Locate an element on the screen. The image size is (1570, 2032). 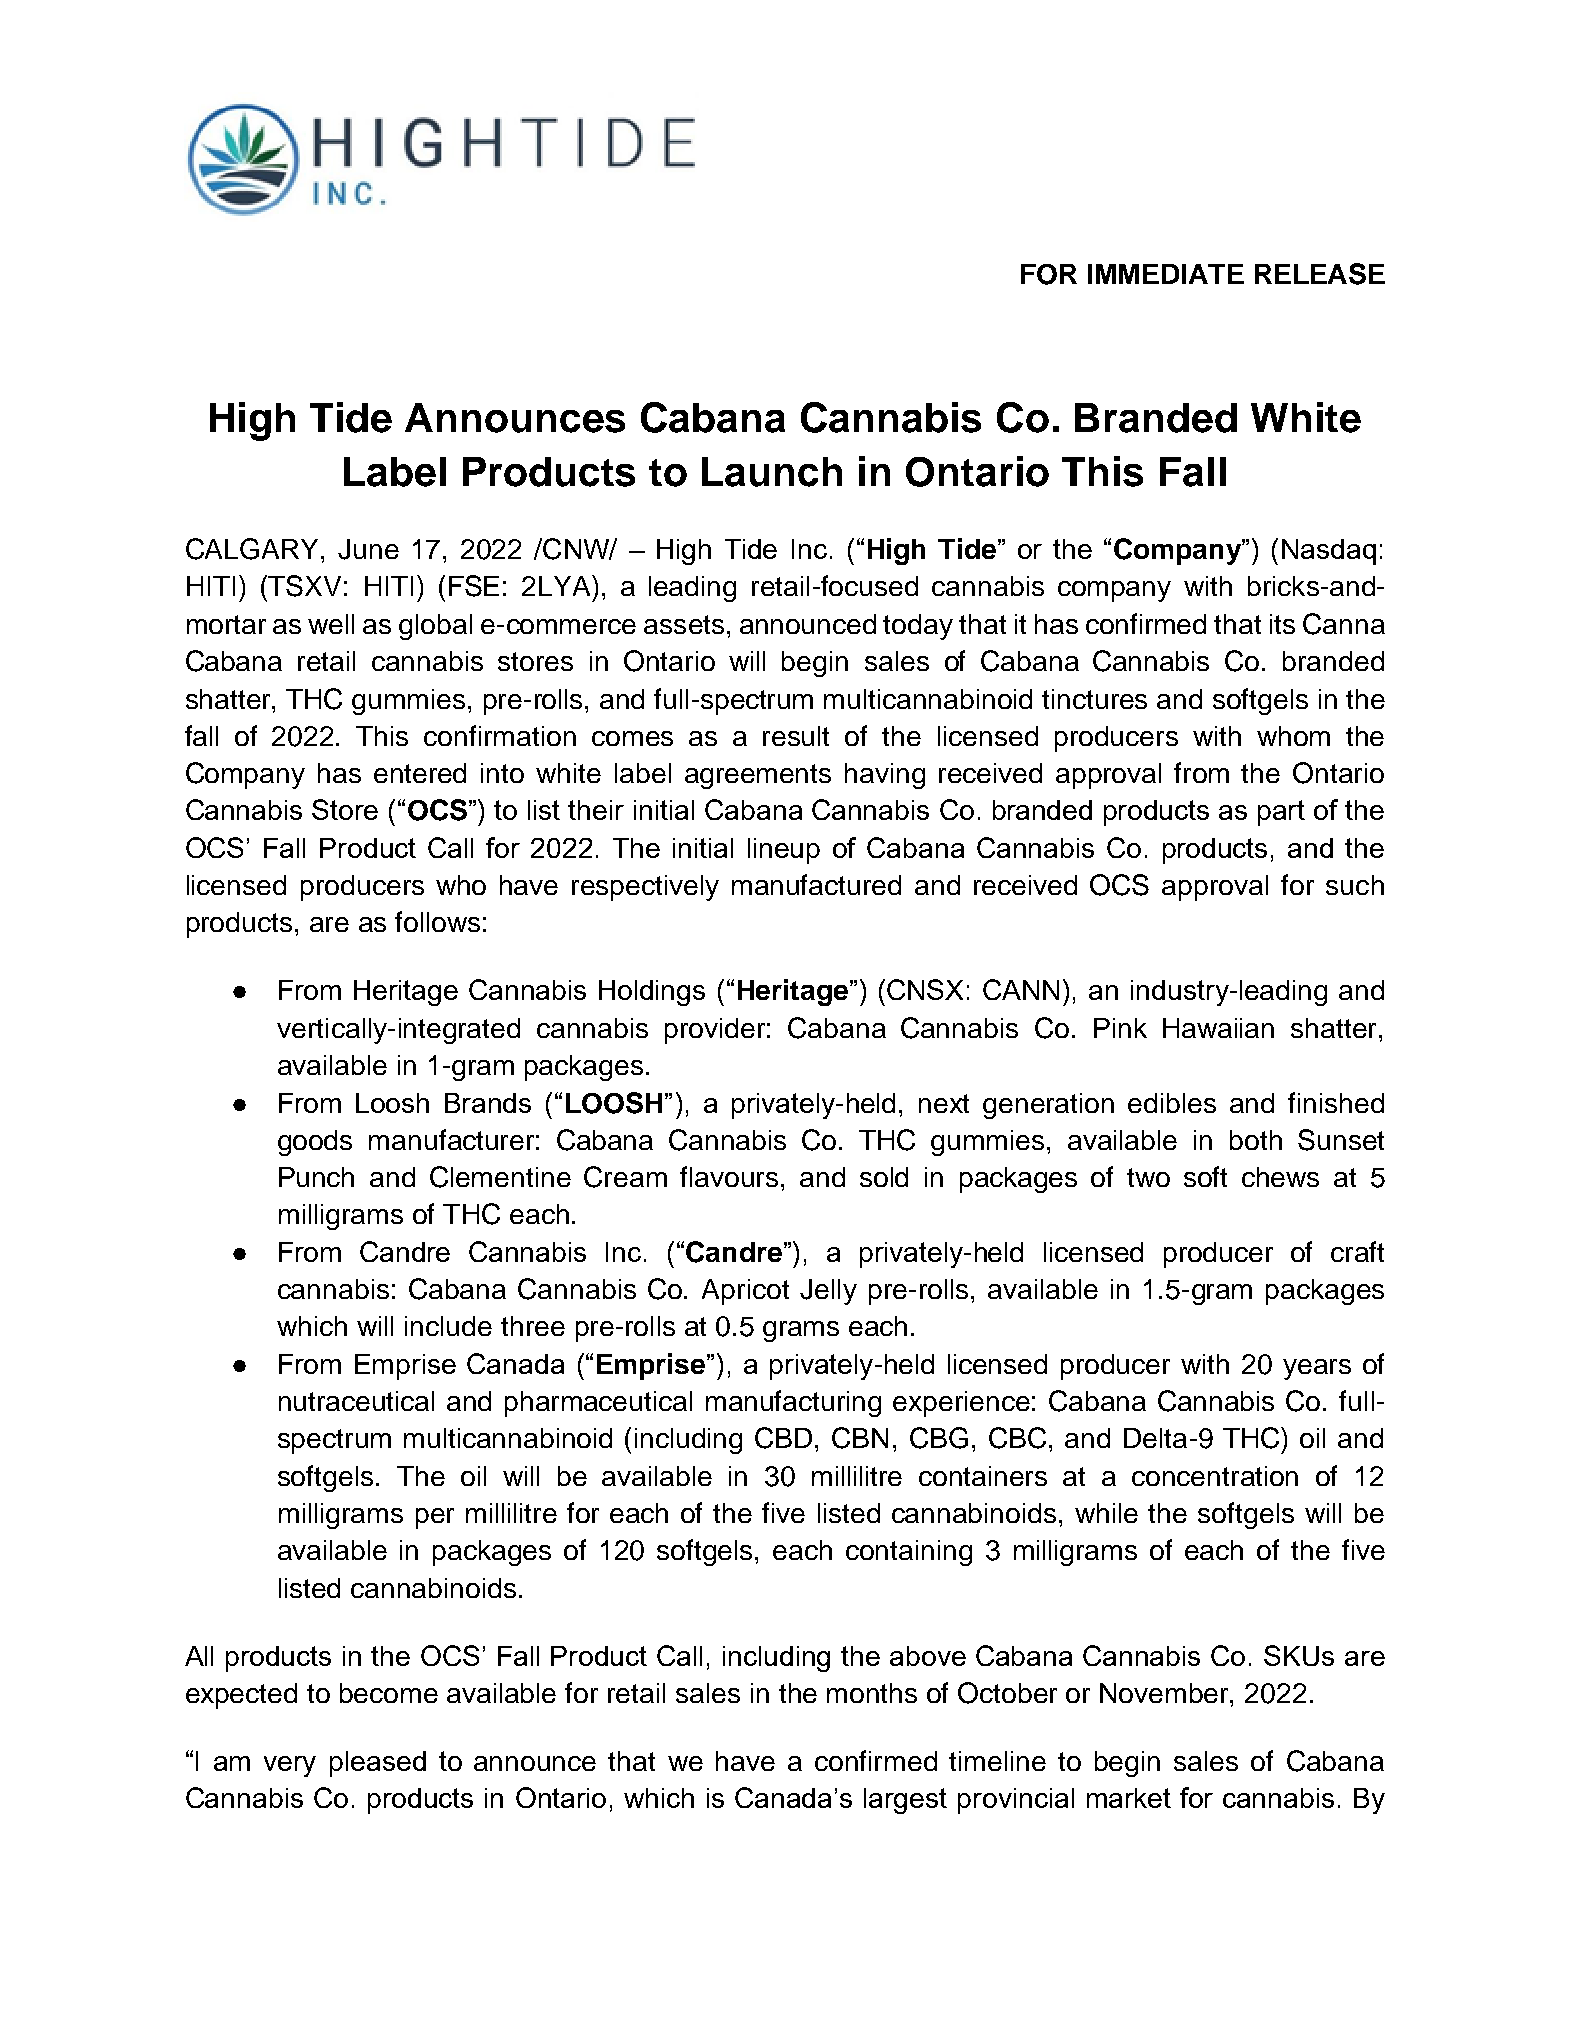
IMMEDIATE is located at coordinates (1166, 274).
